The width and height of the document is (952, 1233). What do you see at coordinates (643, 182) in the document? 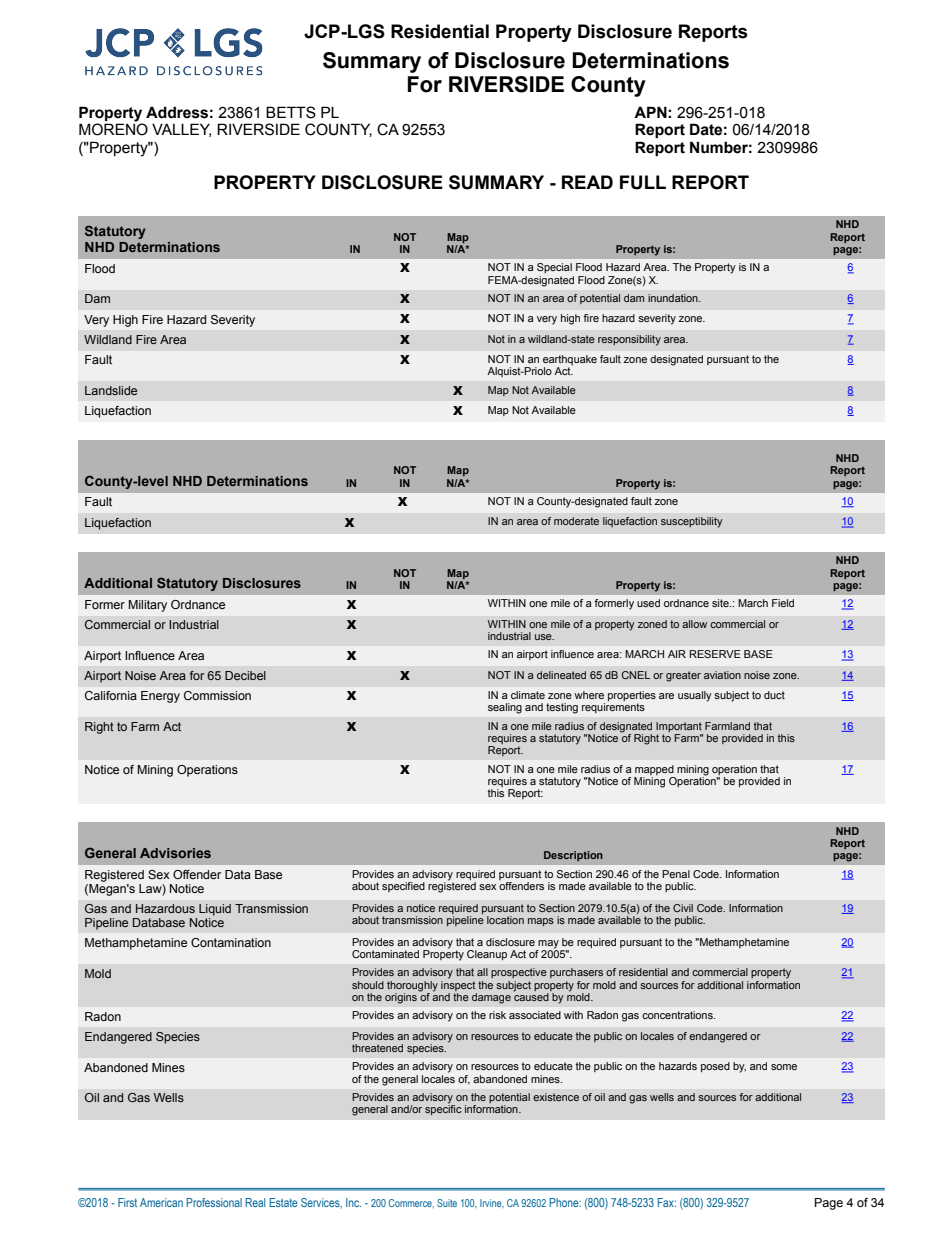
I see `FULL` at bounding box center [643, 182].
